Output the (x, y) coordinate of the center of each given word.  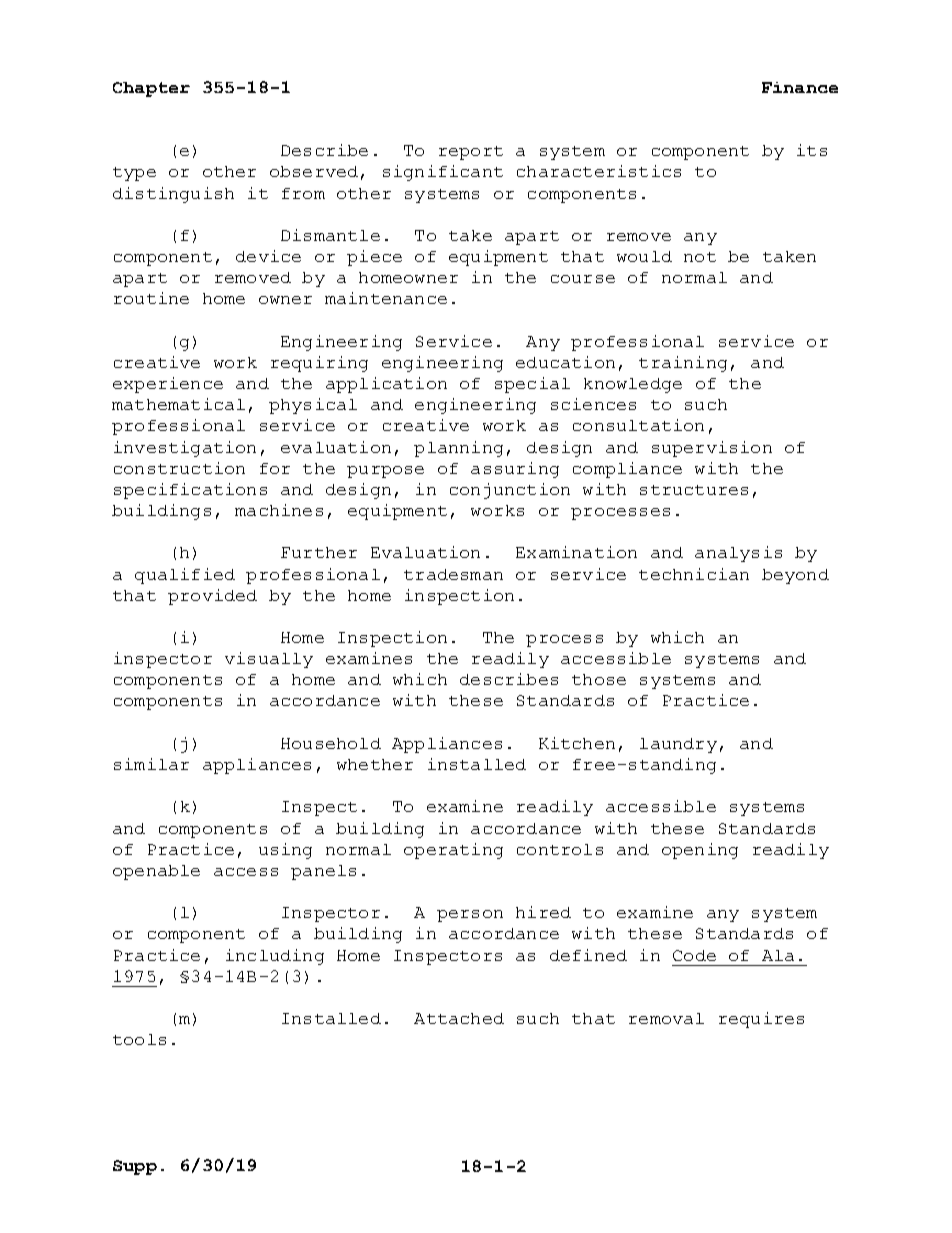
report (471, 153)
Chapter (151, 89)
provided (212, 597)
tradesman (453, 574)
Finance (800, 87)
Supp (135, 1167)
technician (694, 574)
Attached (459, 1018)
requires (761, 1020)
